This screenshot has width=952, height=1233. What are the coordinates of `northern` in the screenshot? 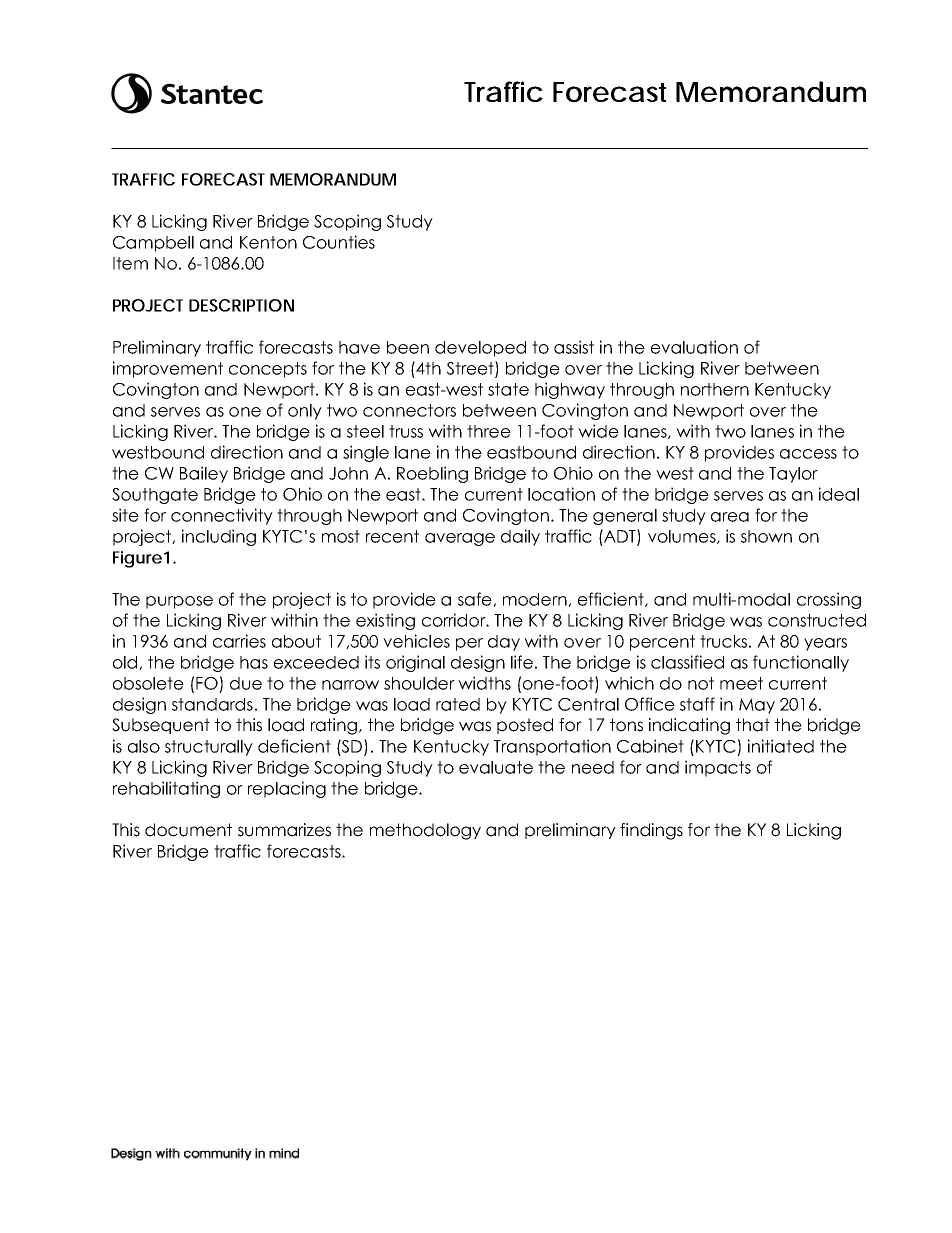 It's located at (715, 389).
